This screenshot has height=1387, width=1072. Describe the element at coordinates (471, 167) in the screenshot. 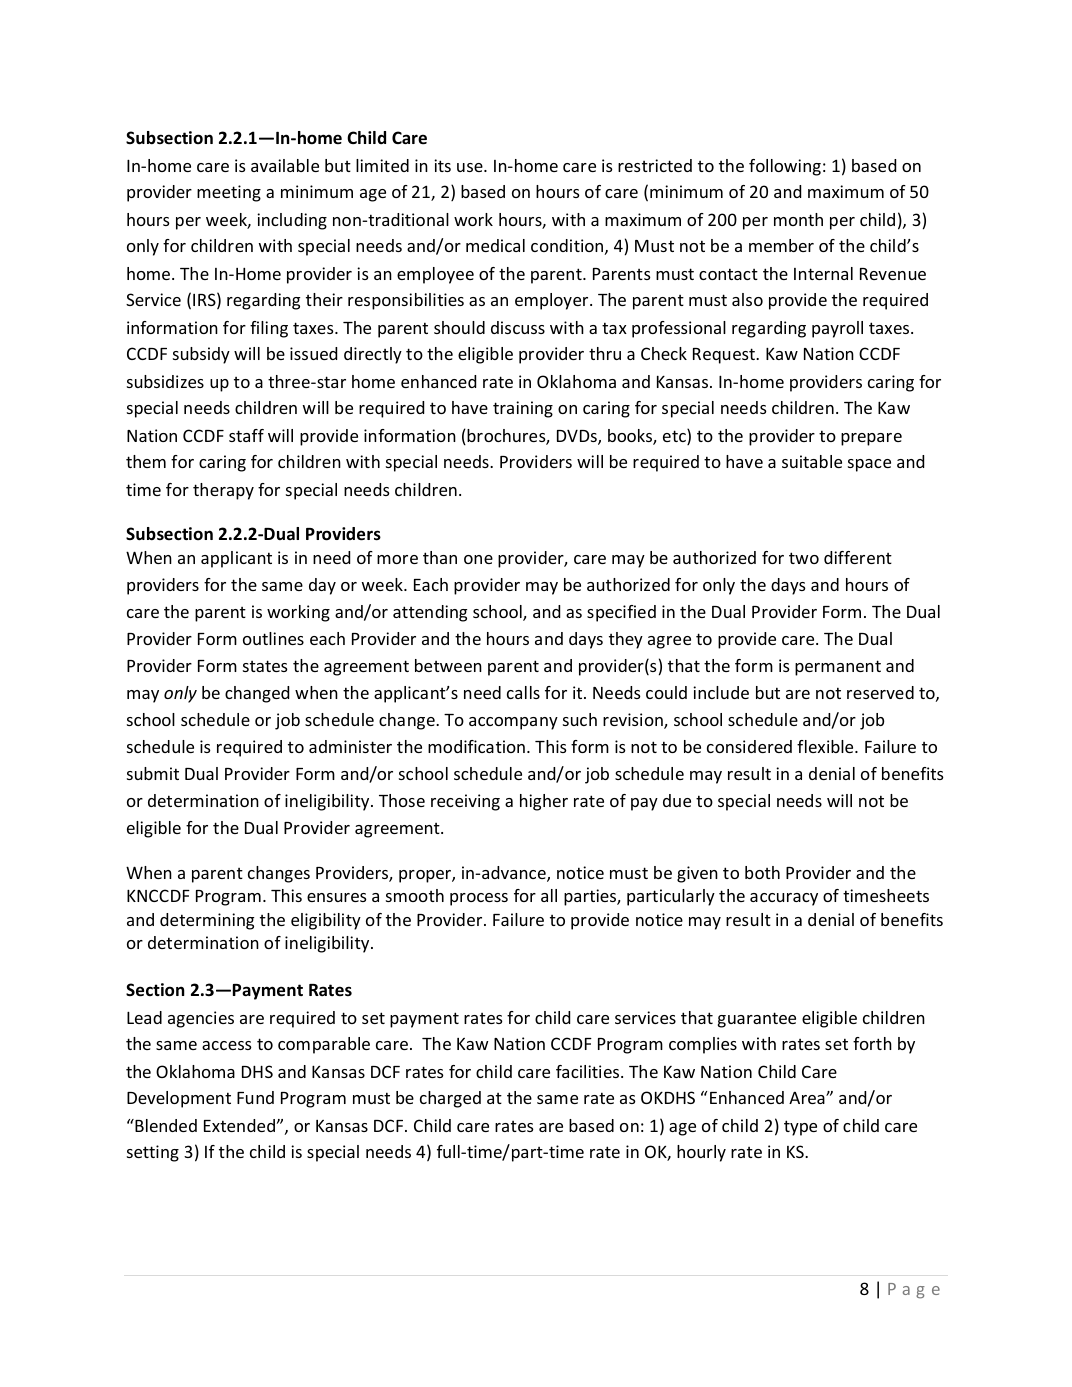

I see `use` at that location.
